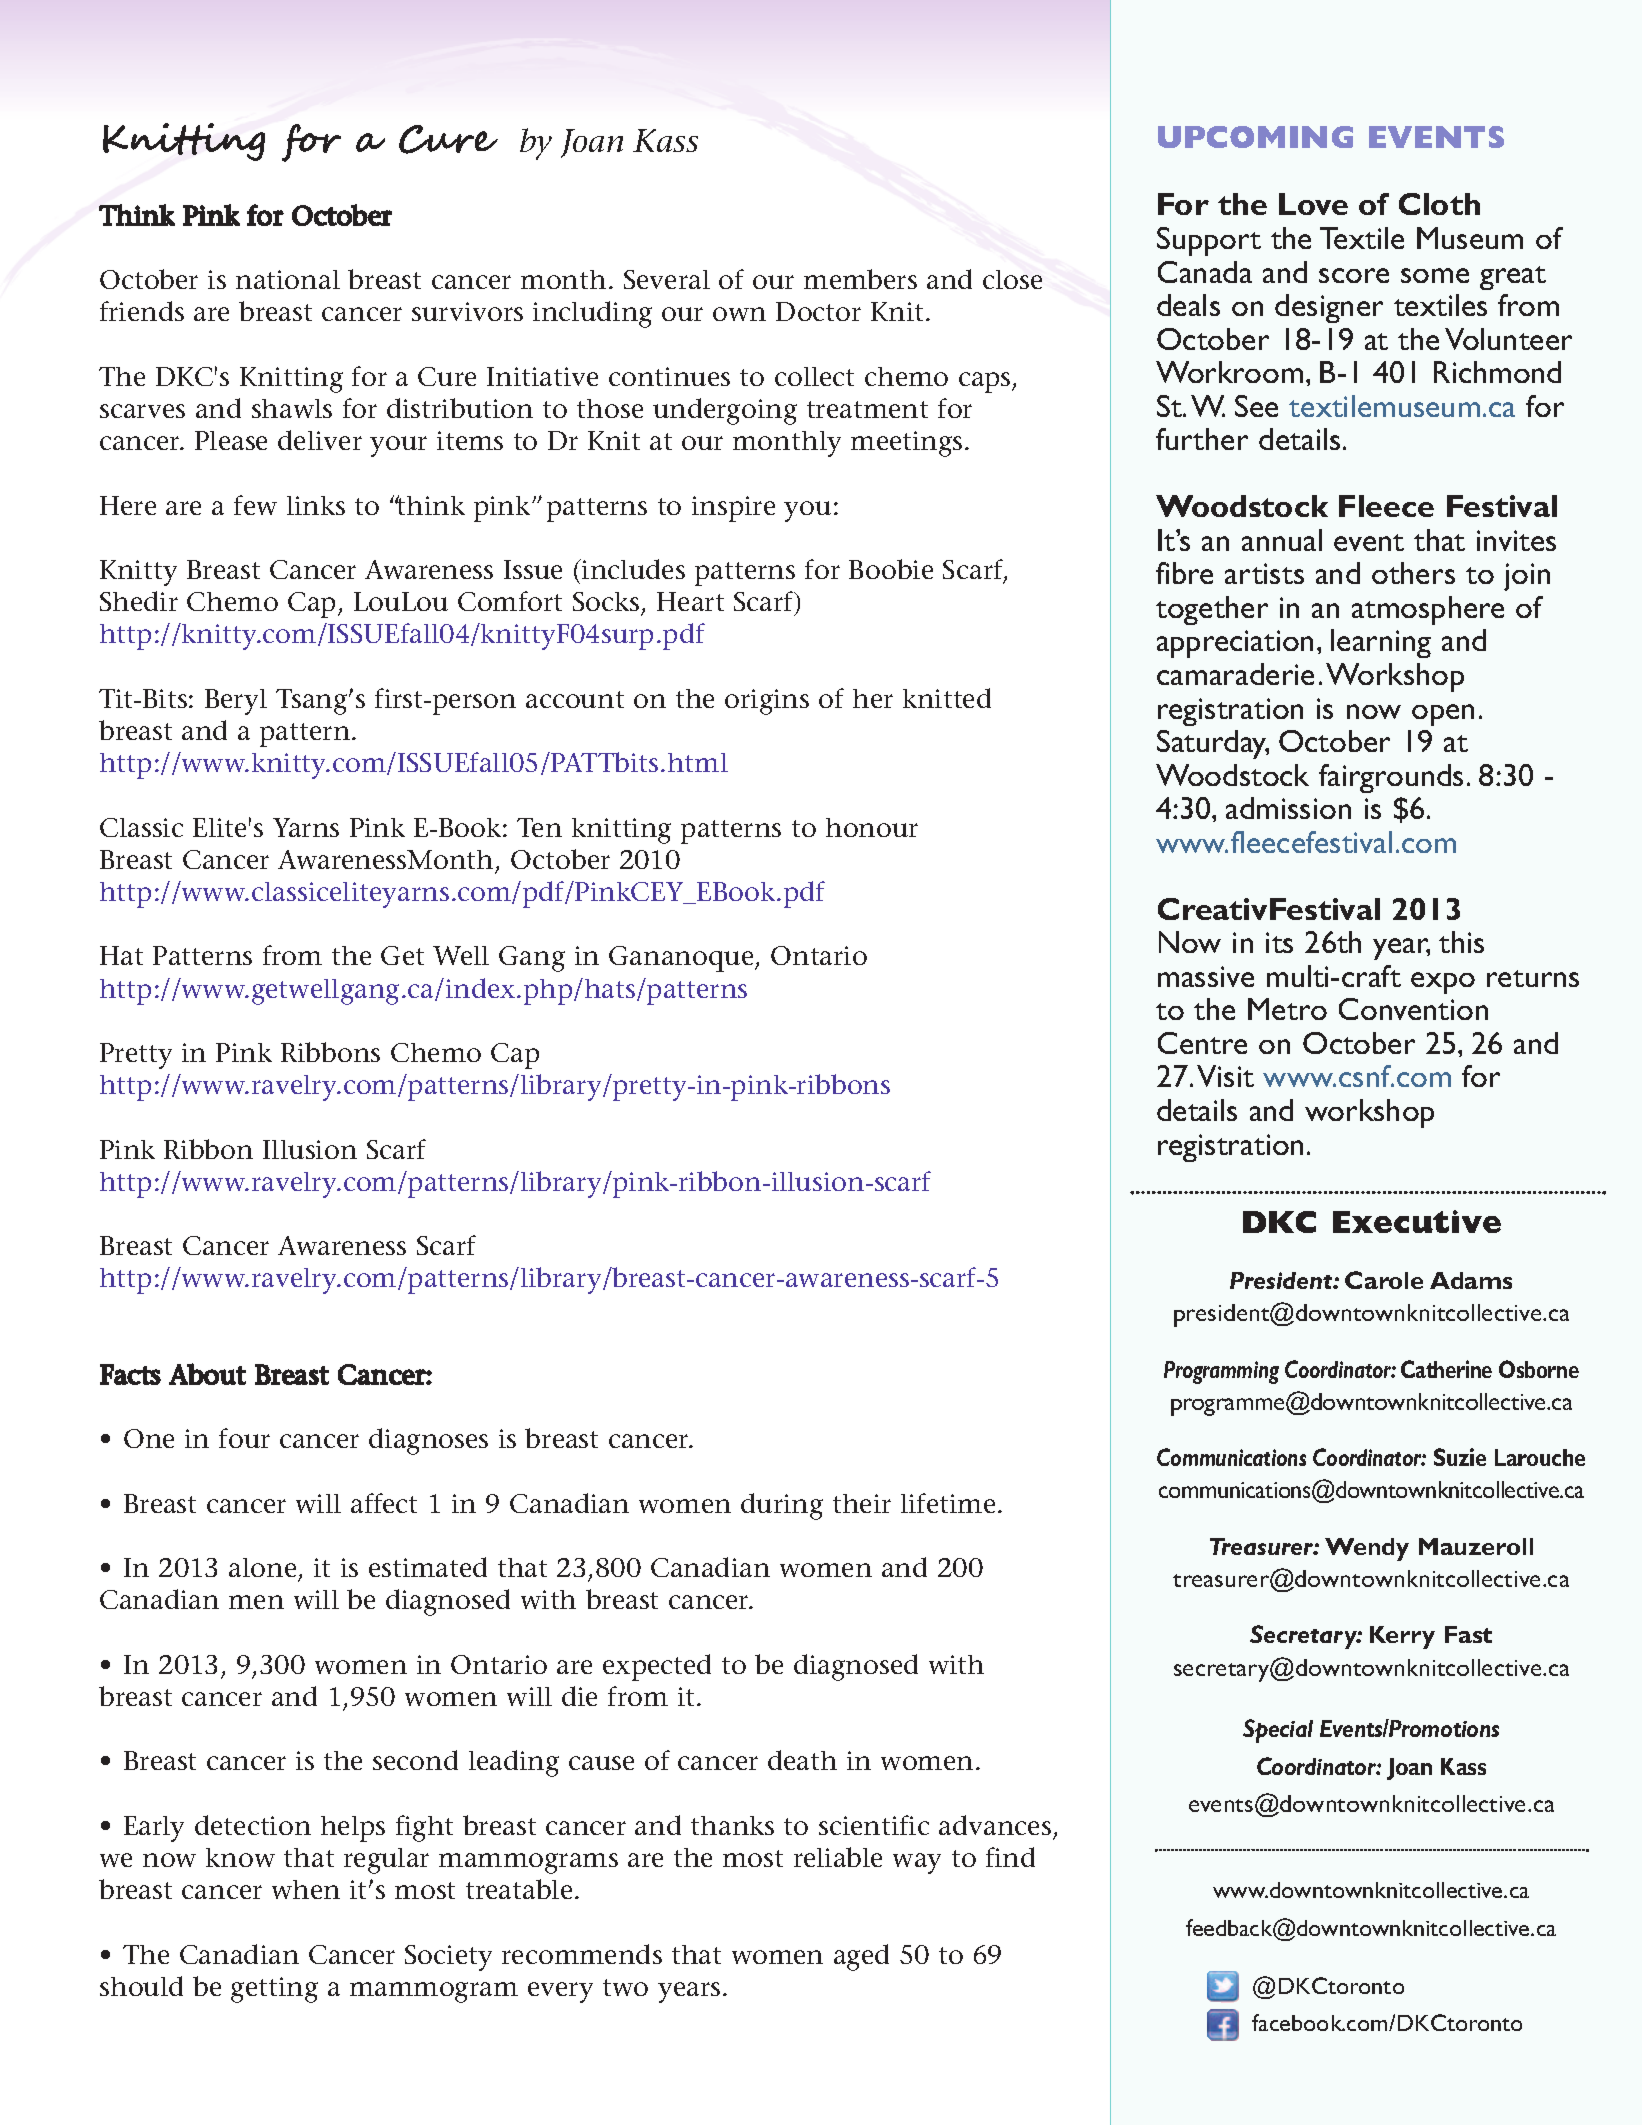 The width and height of the document is (1642, 2125). Describe the element at coordinates (860, 279) in the document. I see `members` at that location.
